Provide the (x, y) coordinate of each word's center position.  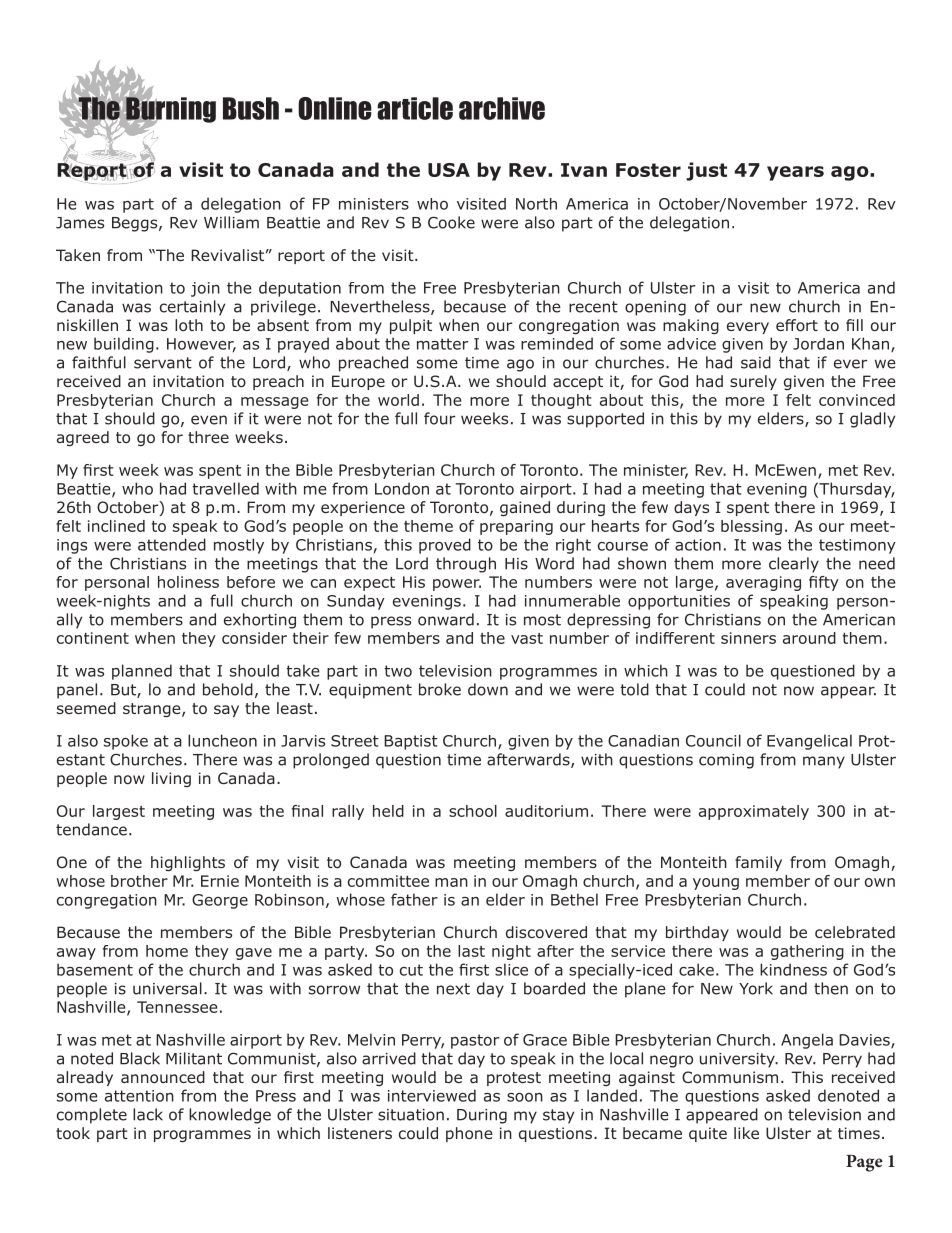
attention (139, 1096)
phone (469, 1134)
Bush (251, 108)
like (746, 1133)
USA (449, 170)
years (795, 173)
